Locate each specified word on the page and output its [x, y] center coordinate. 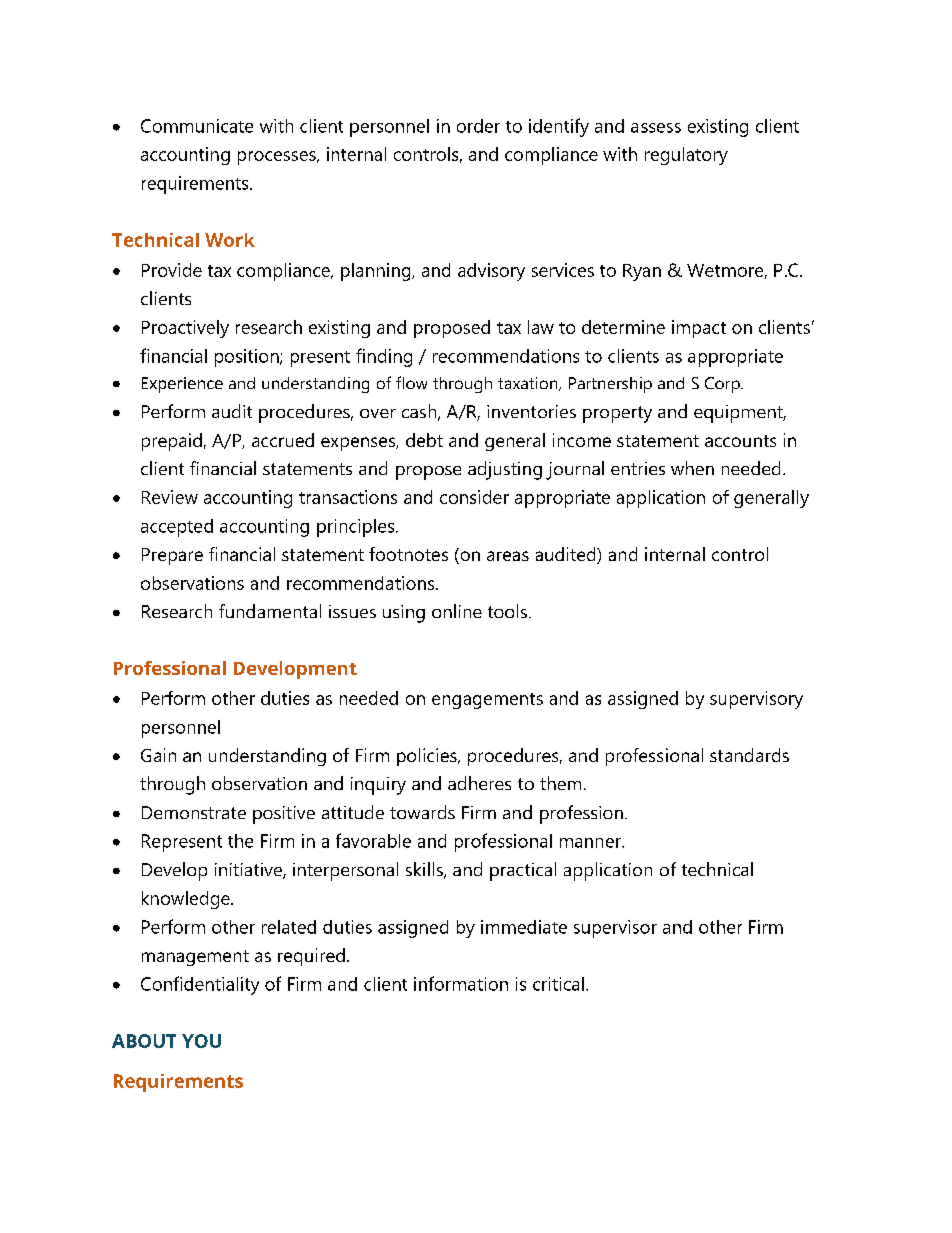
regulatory [686, 156]
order [478, 126]
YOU [201, 1041]
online [457, 611]
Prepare [172, 556]
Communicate [197, 126]
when [692, 468]
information [461, 983]
